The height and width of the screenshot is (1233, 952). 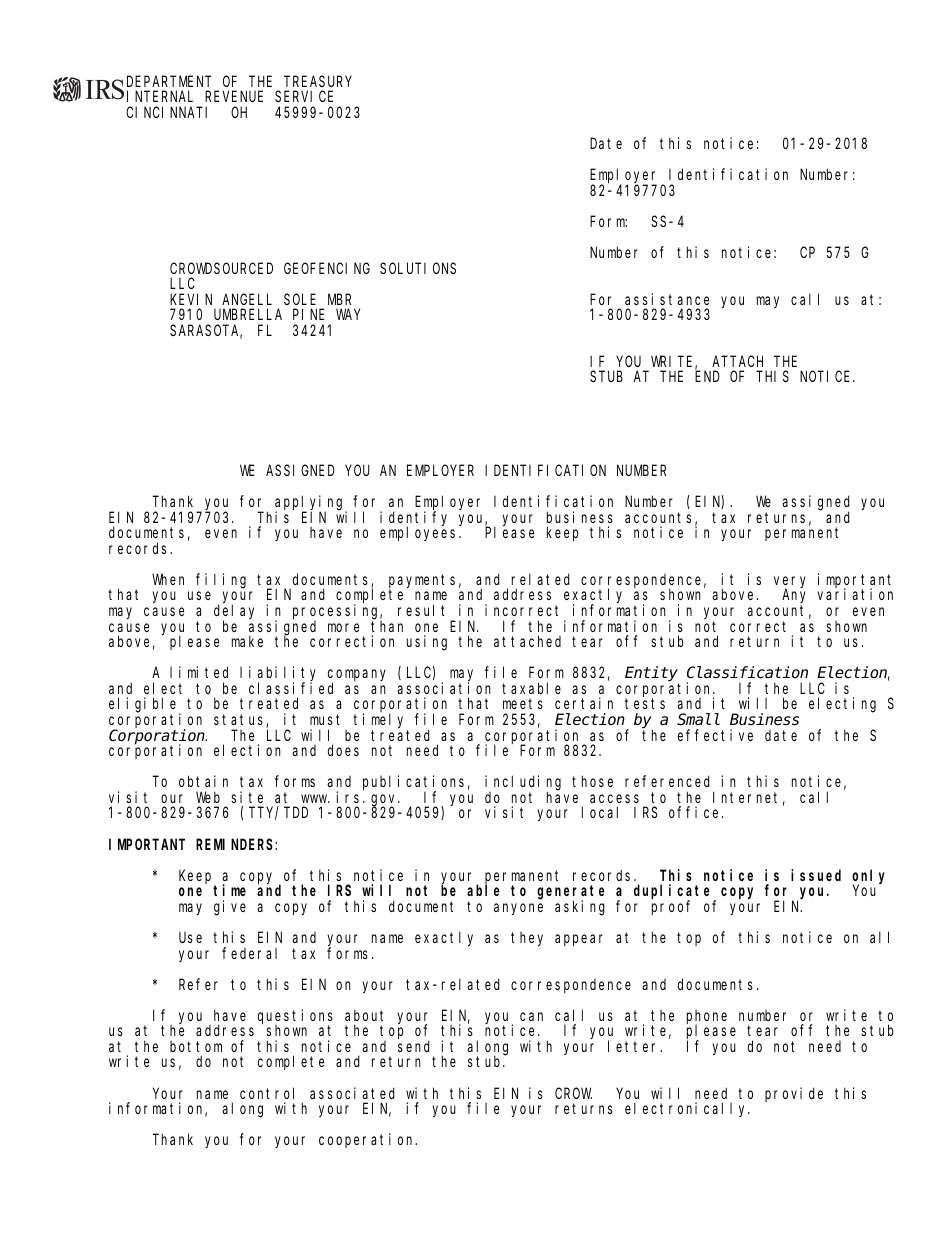 What do you see at coordinates (523, 704) in the screenshot?
I see `meets` at bounding box center [523, 704].
